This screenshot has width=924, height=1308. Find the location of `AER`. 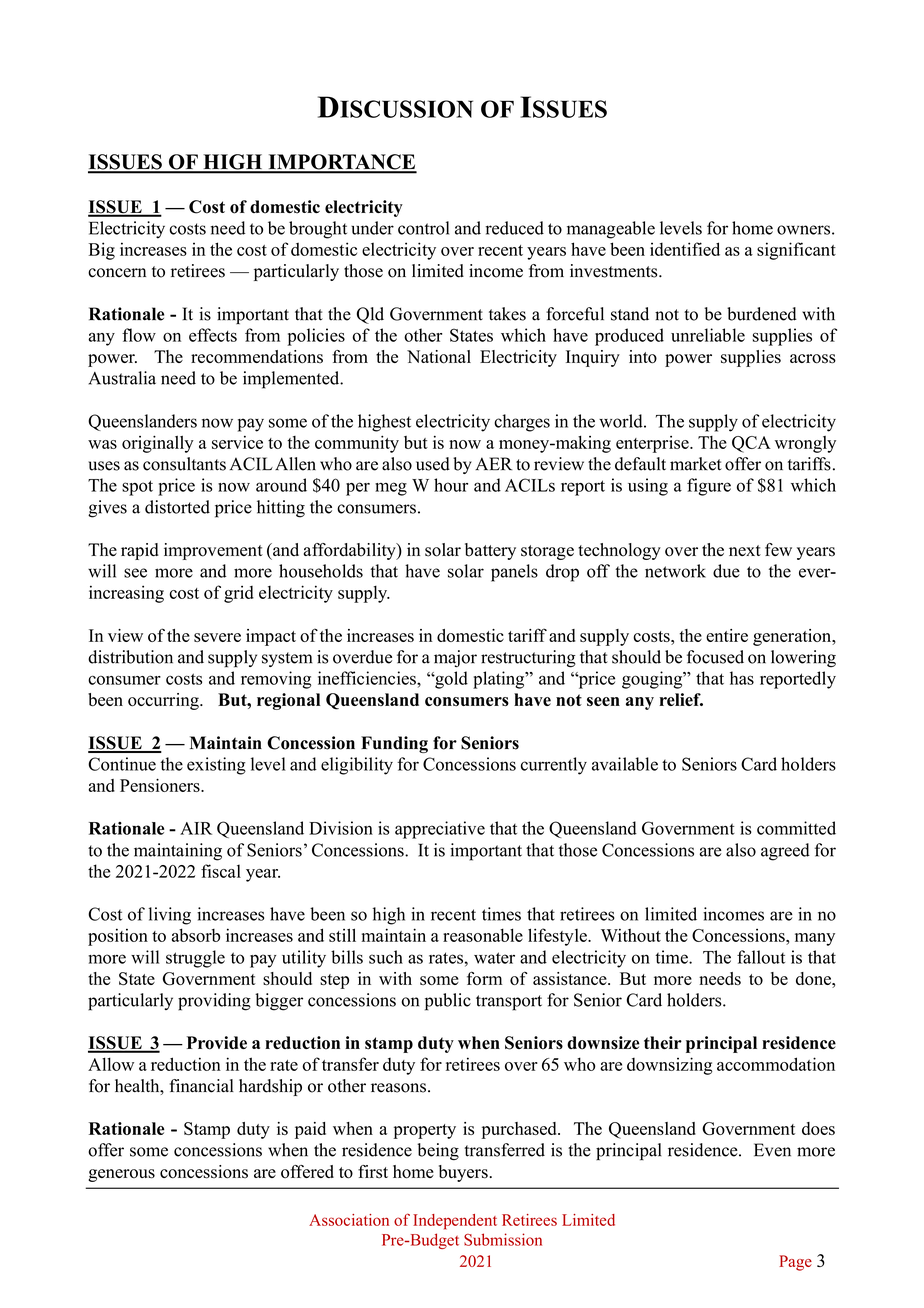

AER is located at coordinates (493, 463).
